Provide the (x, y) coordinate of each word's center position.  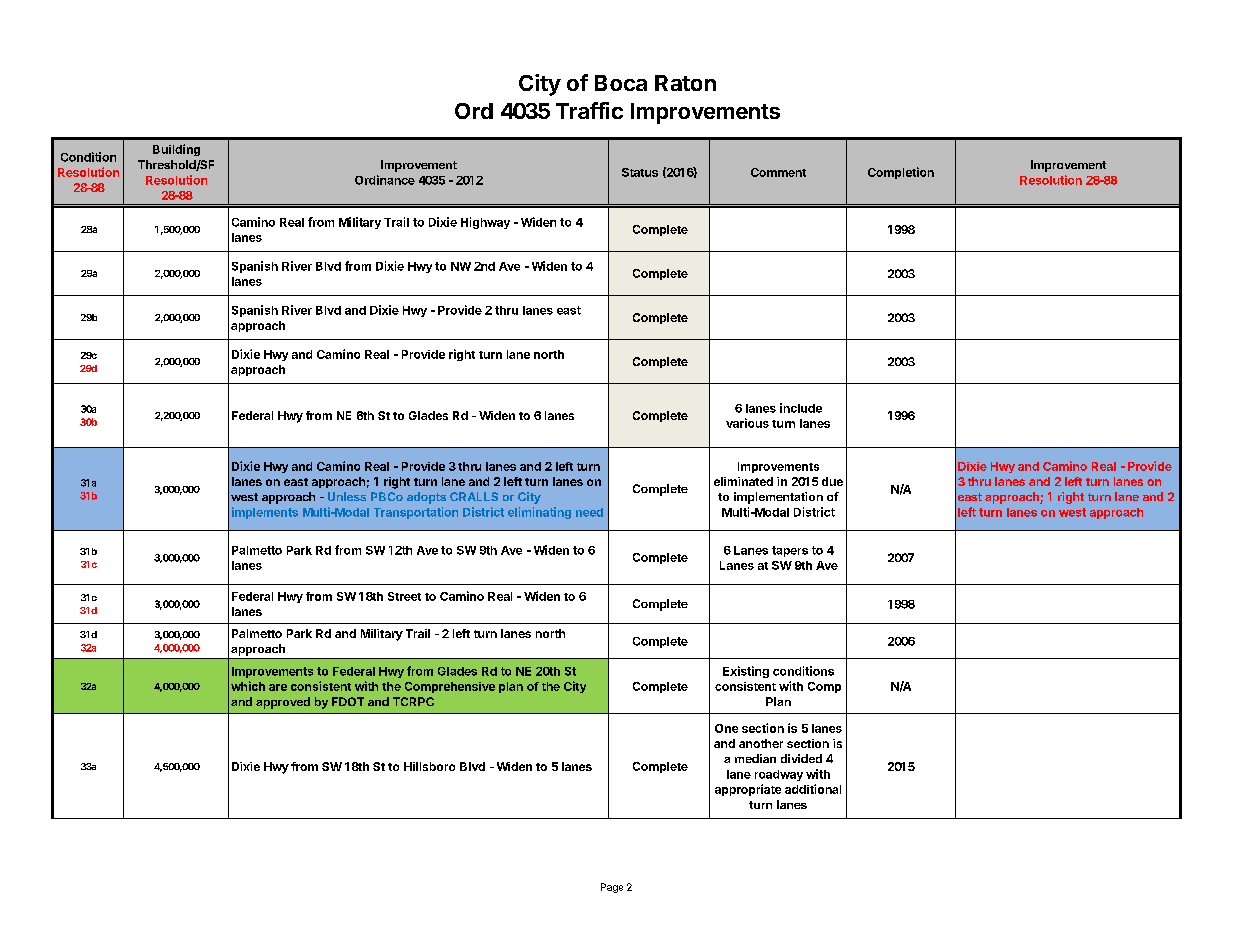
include (801, 408)
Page (612, 888)
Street (404, 596)
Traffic (589, 110)
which (248, 686)
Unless (347, 496)
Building (176, 150)
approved (283, 703)
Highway (485, 223)
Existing (746, 672)
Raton (685, 83)
